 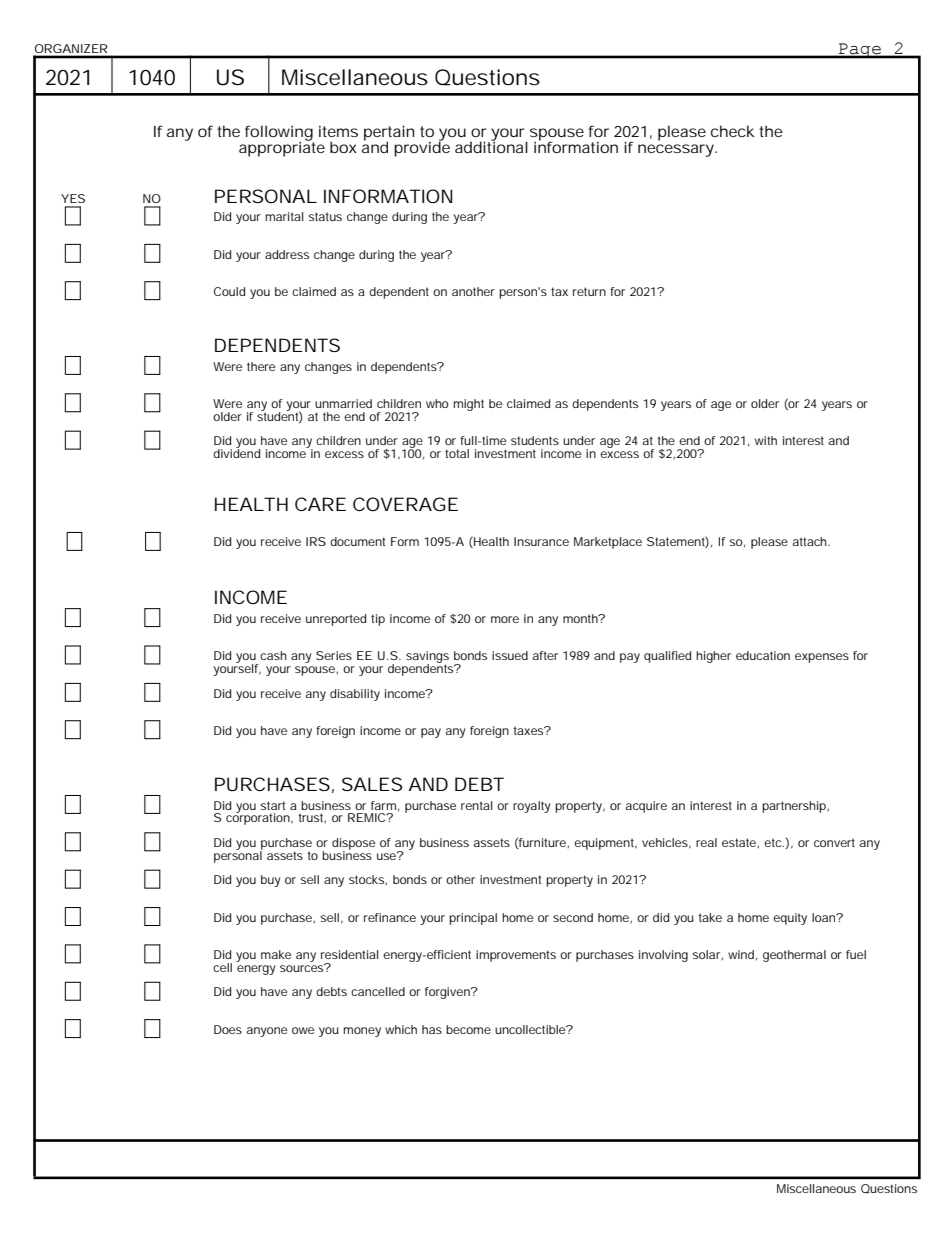 I want to click on Does, so click(x=228, y=1029).
